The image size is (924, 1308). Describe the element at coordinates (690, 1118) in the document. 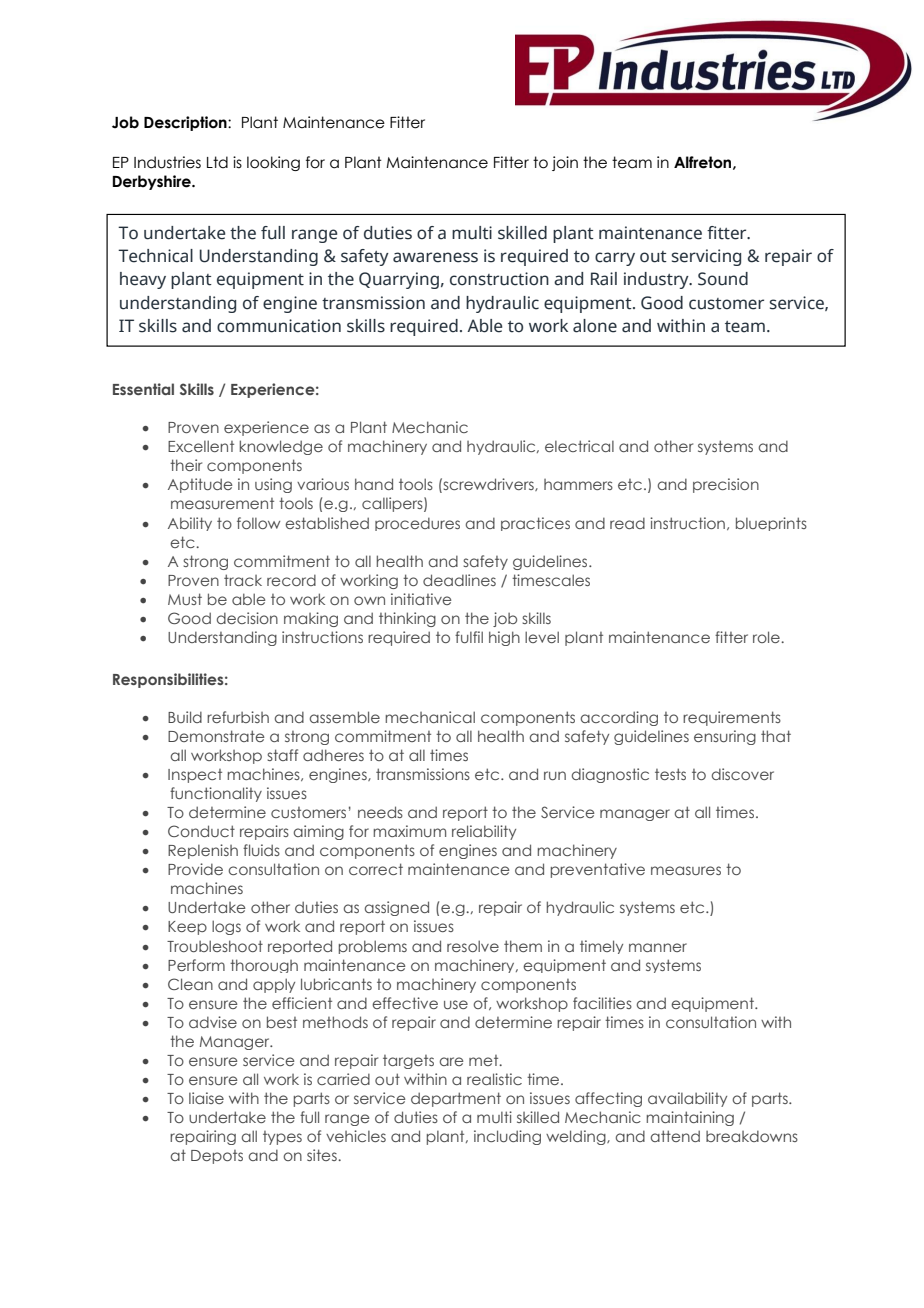

I see `maintaining` at that location.
